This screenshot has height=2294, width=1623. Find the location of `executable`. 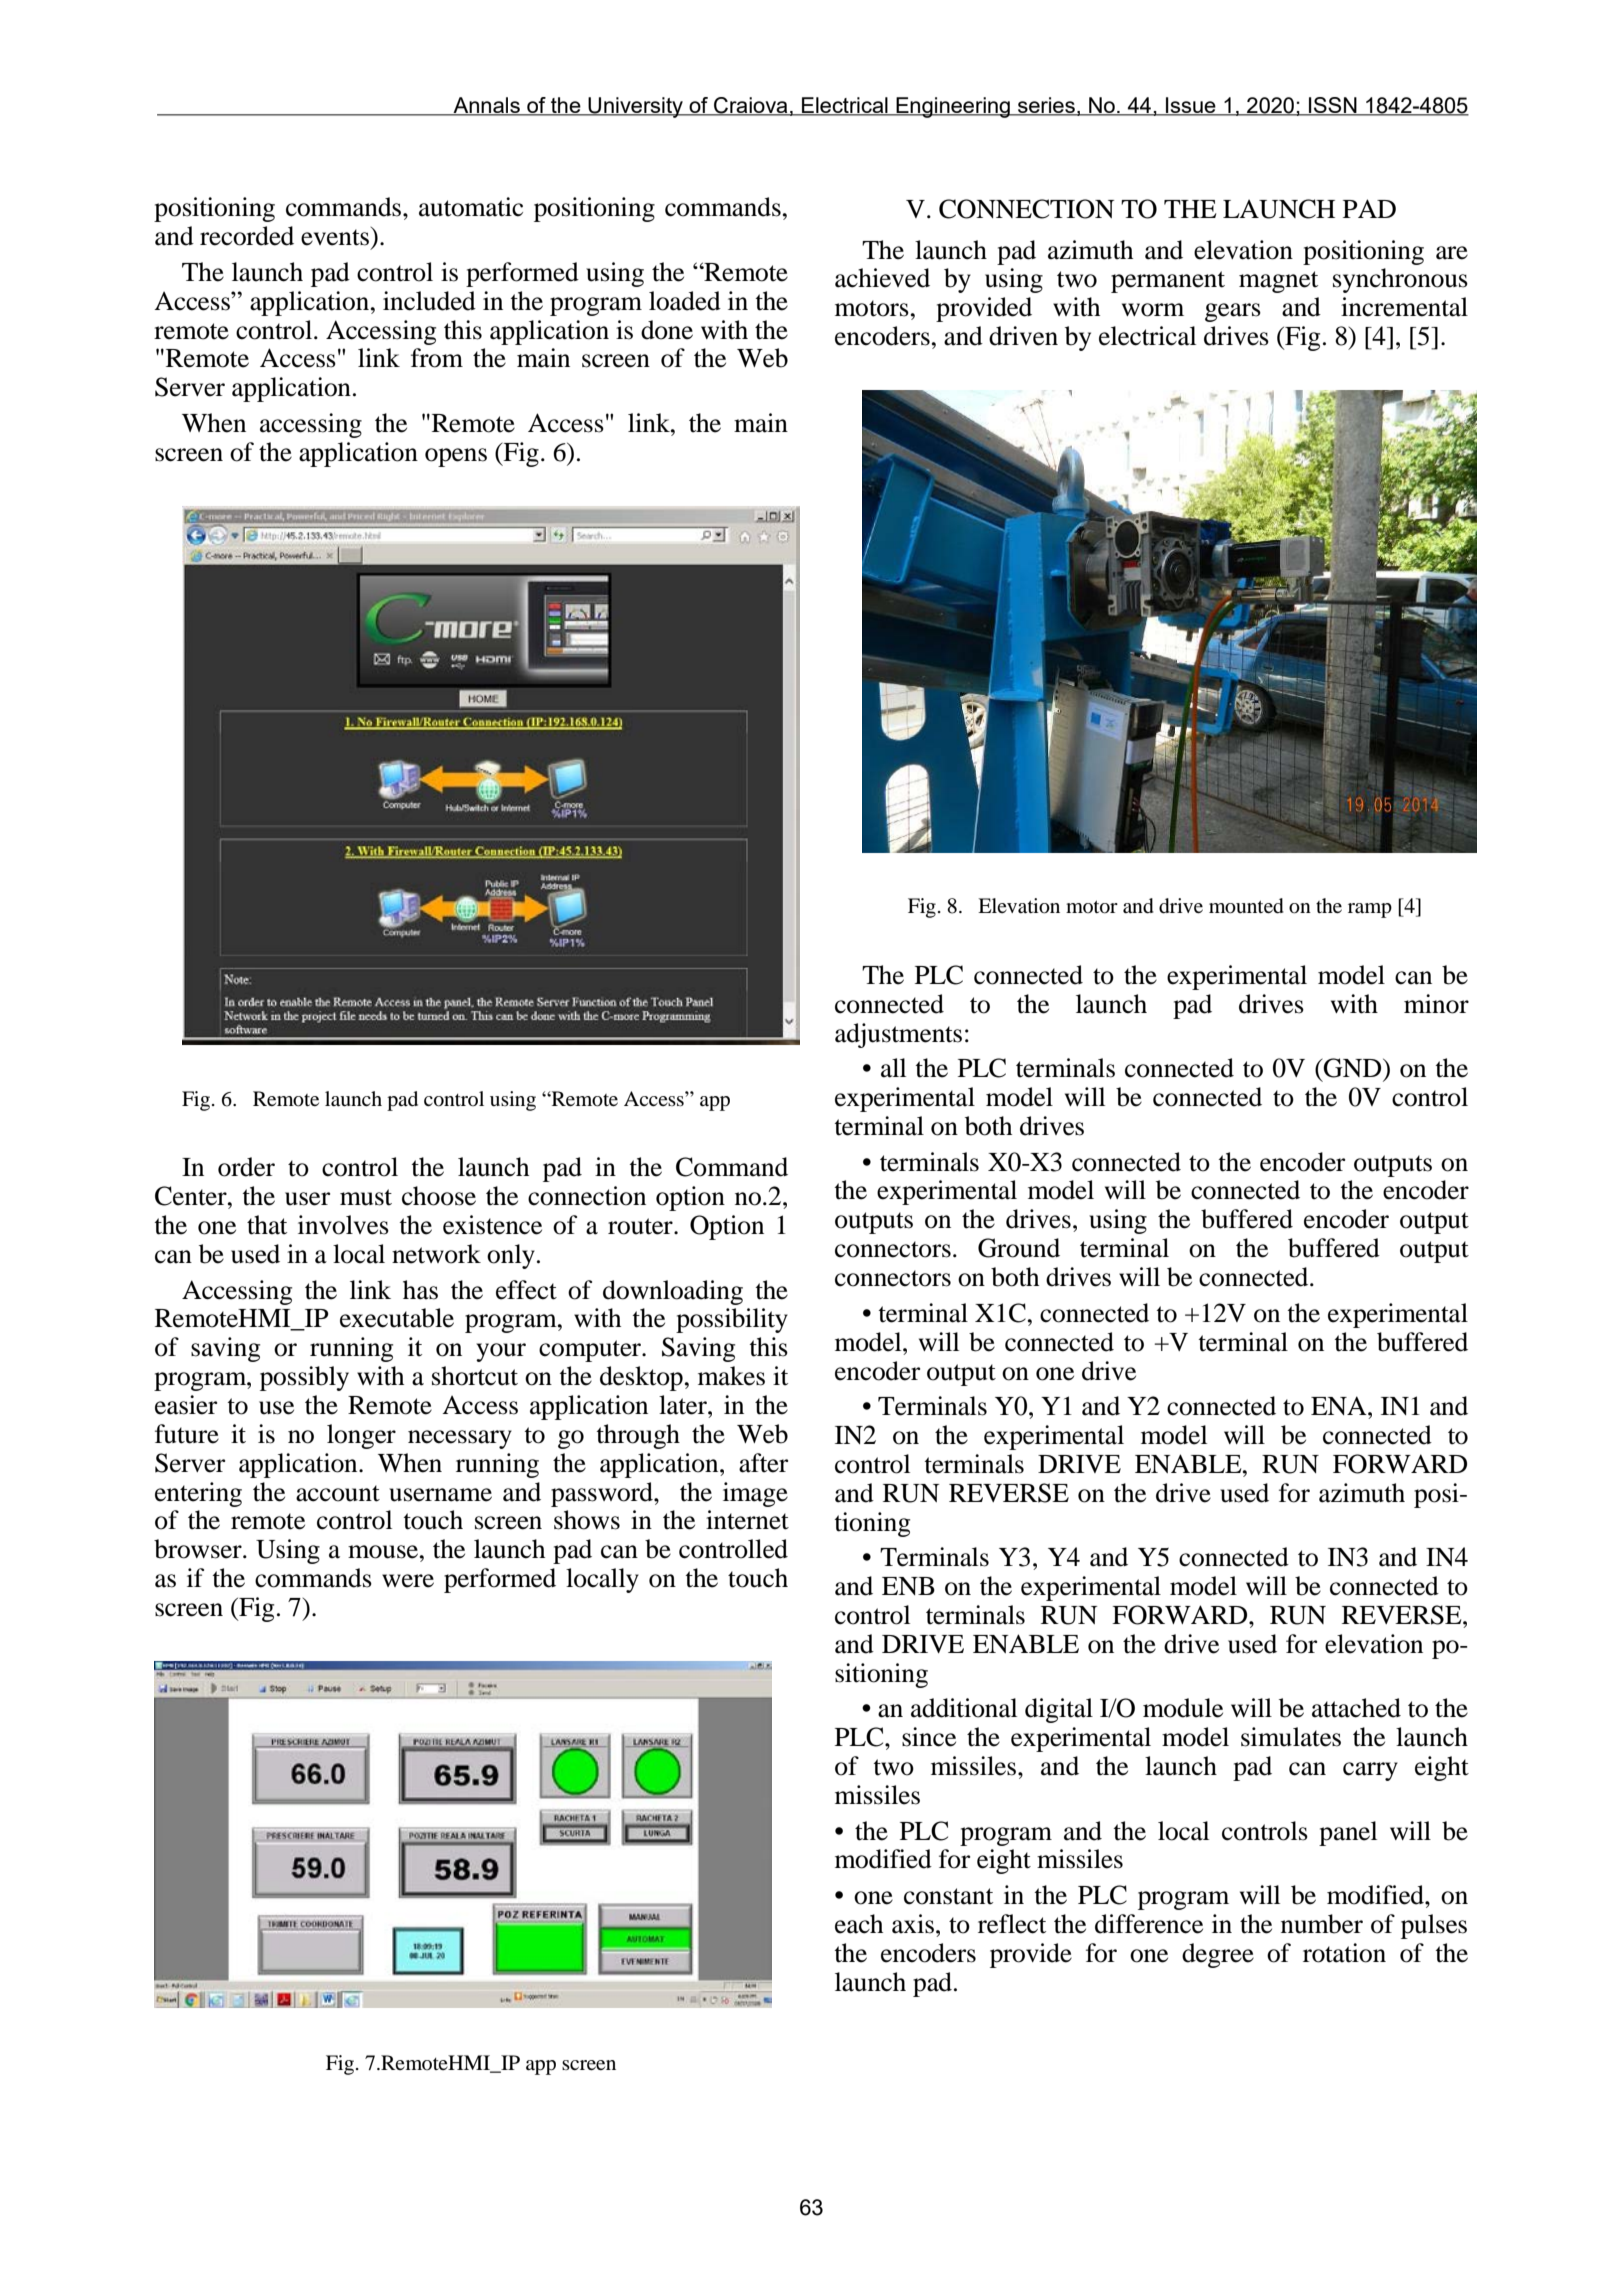

executable is located at coordinates (397, 1318).
